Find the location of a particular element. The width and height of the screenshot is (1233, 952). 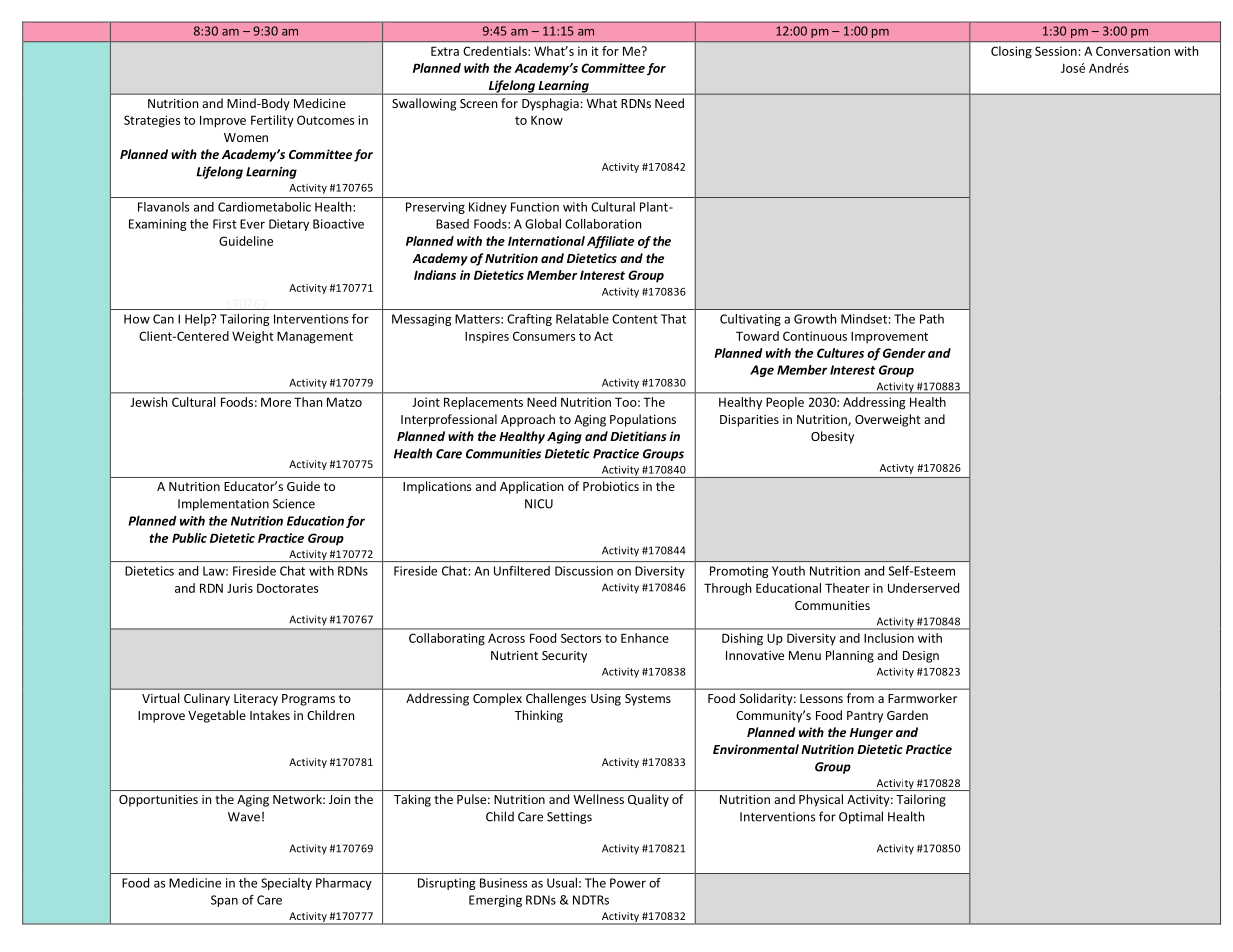

Dysphagia is located at coordinates (550, 104).
